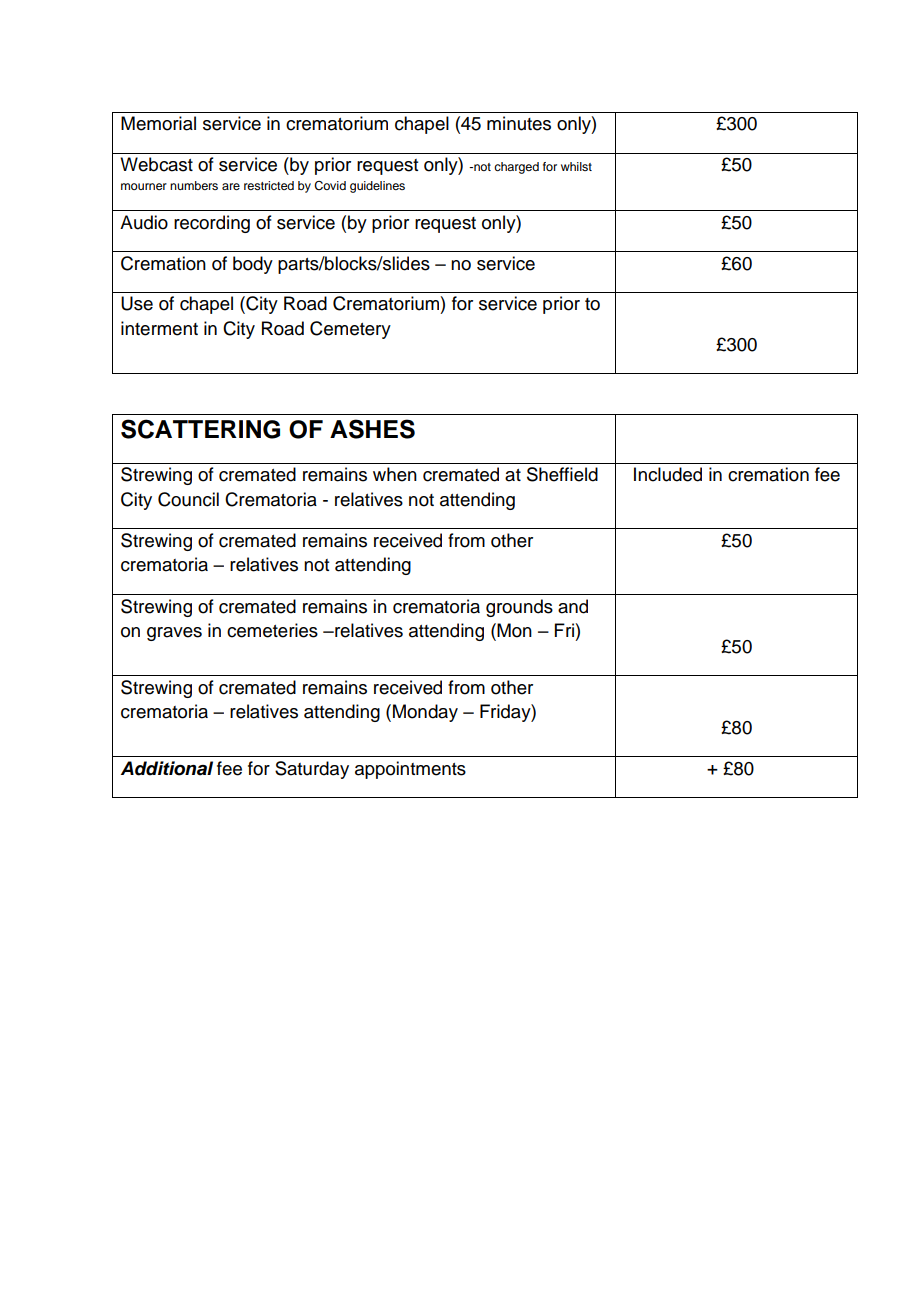 The height and width of the image is (1308, 924). What do you see at coordinates (159, 328) in the image?
I see `interment` at bounding box center [159, 328].
